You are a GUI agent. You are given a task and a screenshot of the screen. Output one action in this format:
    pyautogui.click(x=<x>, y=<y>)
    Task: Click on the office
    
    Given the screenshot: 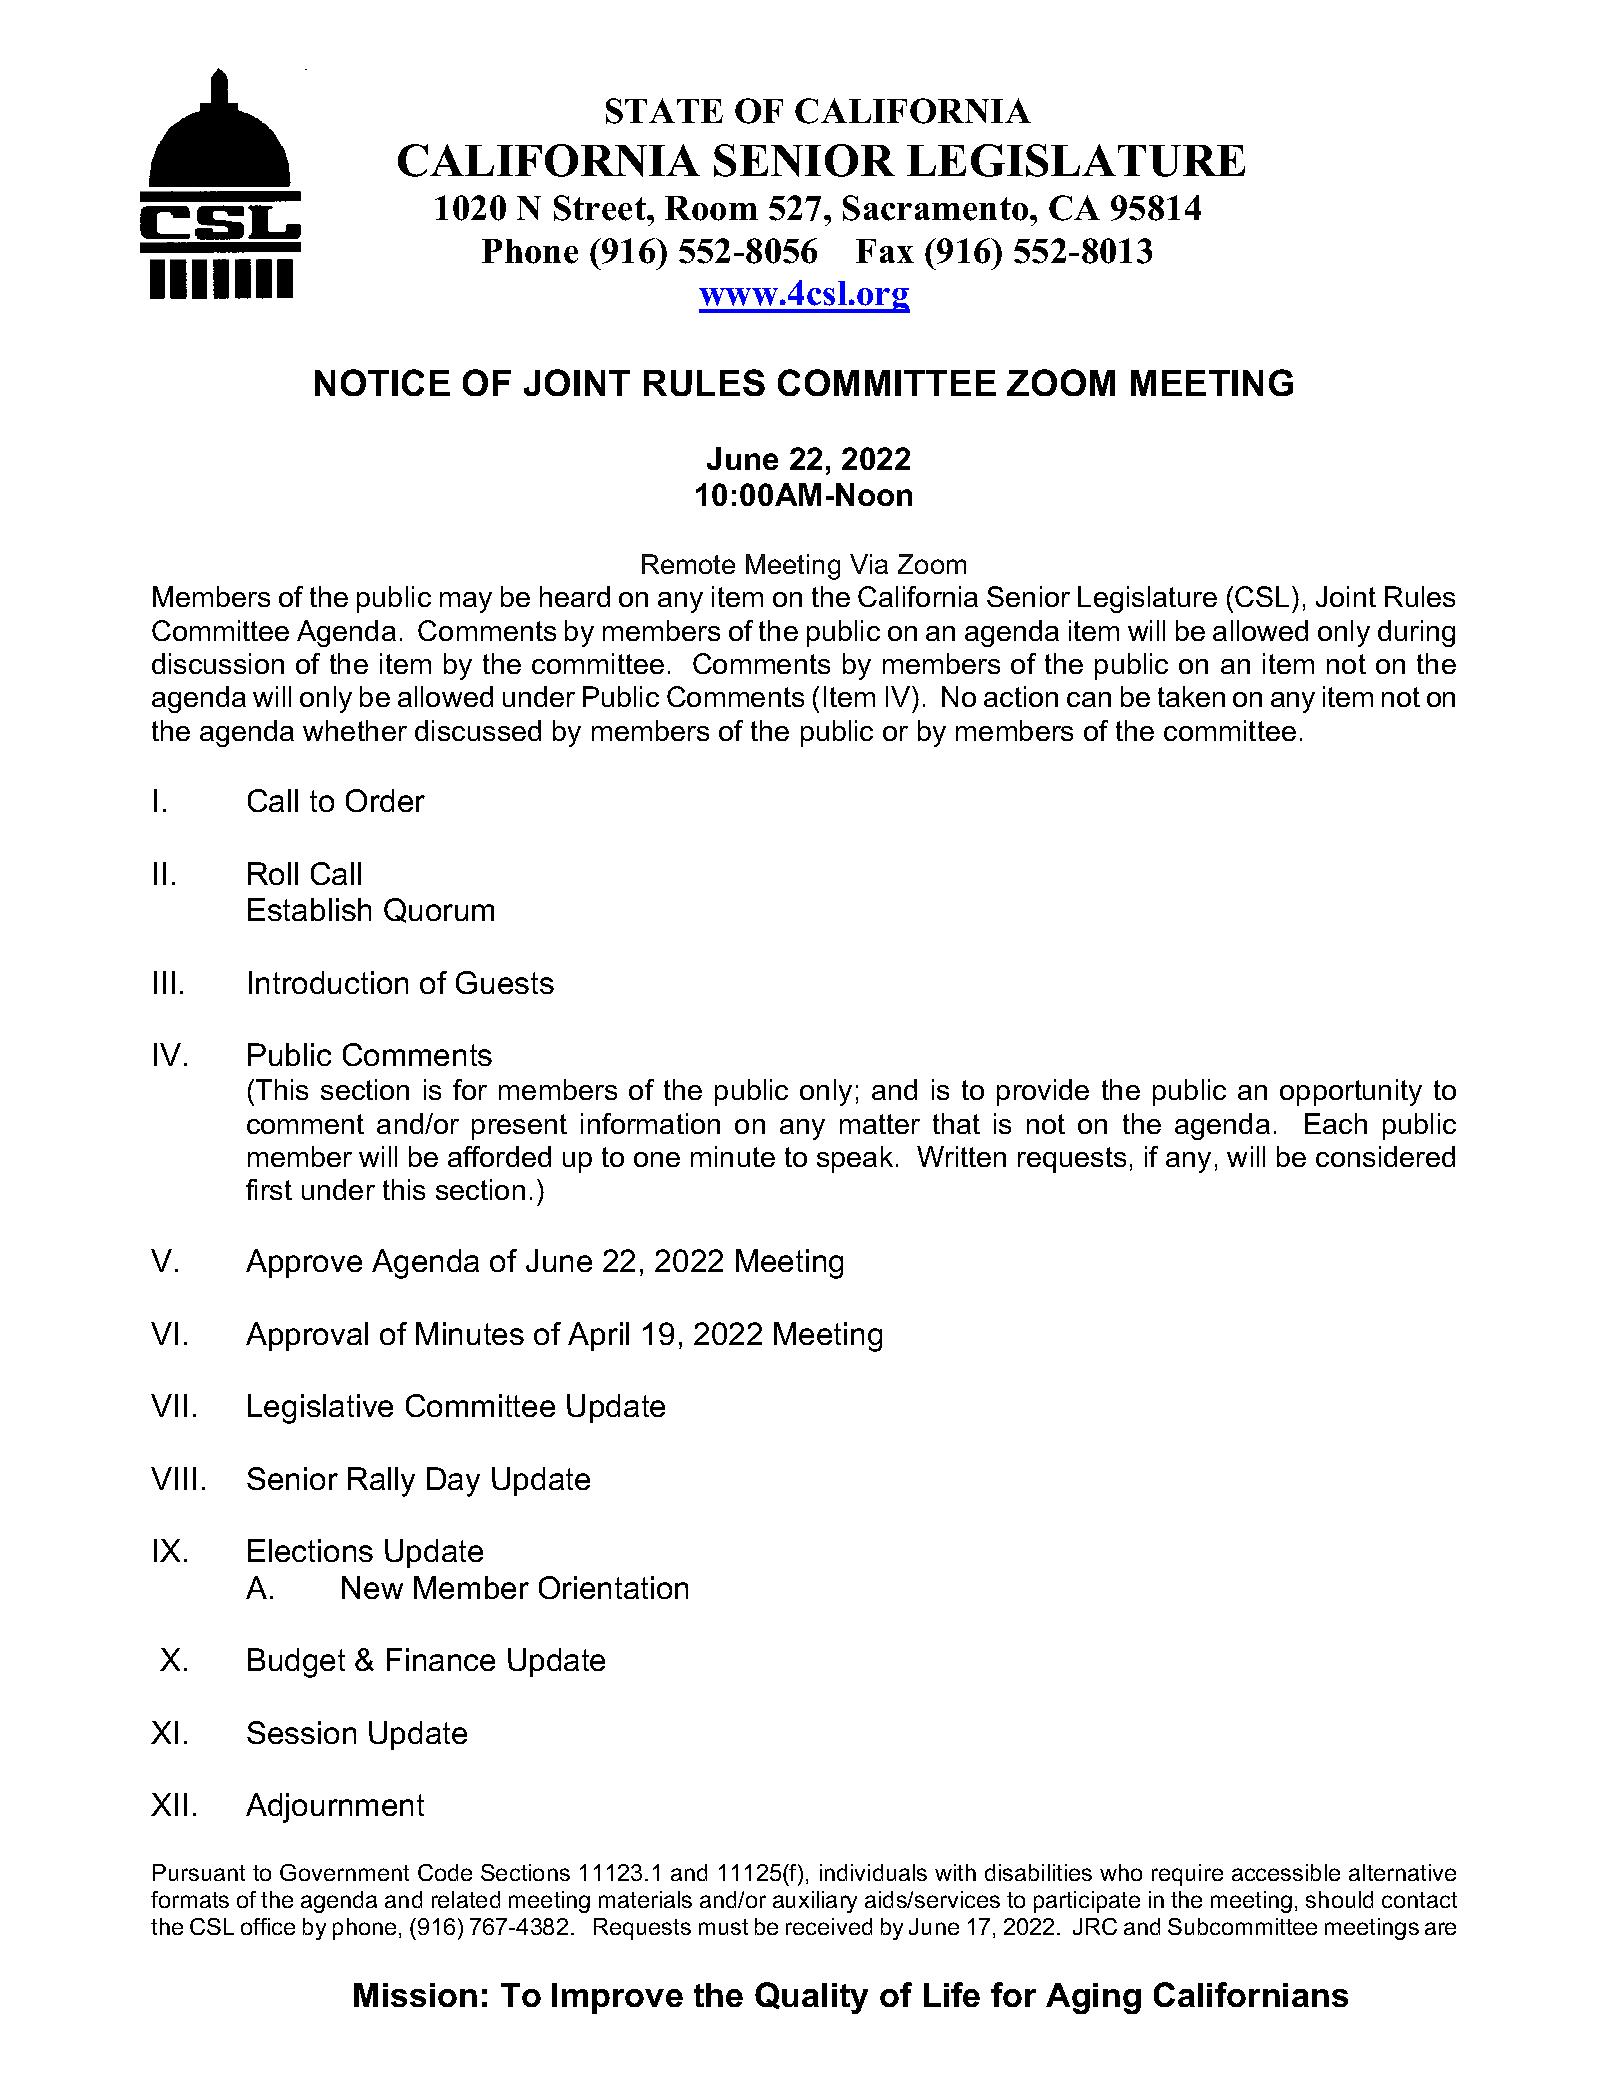 What is the action you would take?
    pyautogui.click(x=268, y=1926)
